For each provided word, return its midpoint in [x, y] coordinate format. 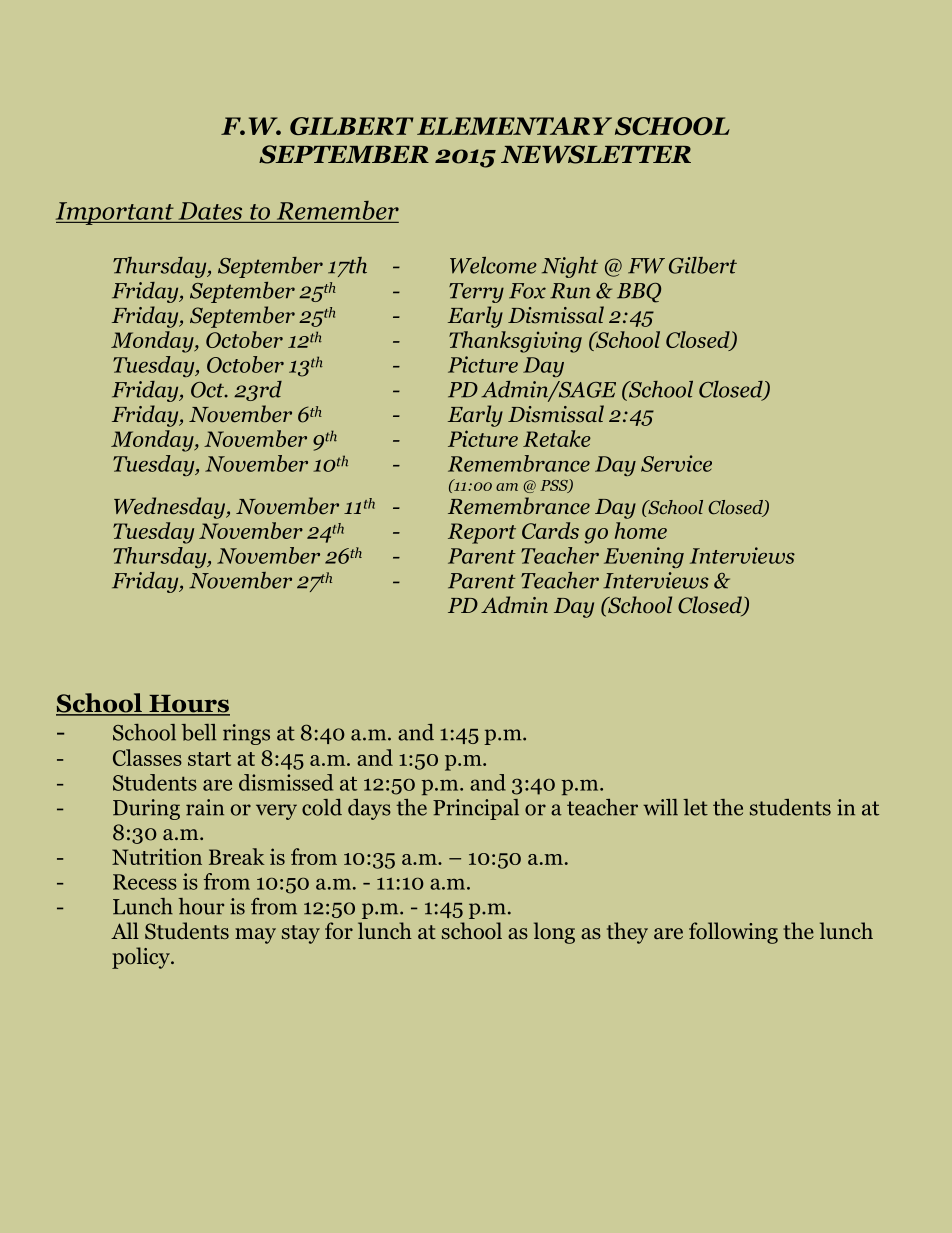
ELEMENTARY [514, 126]
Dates [210, 211]
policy [142, 958]
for [339, 931]
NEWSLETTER [596, 154]
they [627, 933]
